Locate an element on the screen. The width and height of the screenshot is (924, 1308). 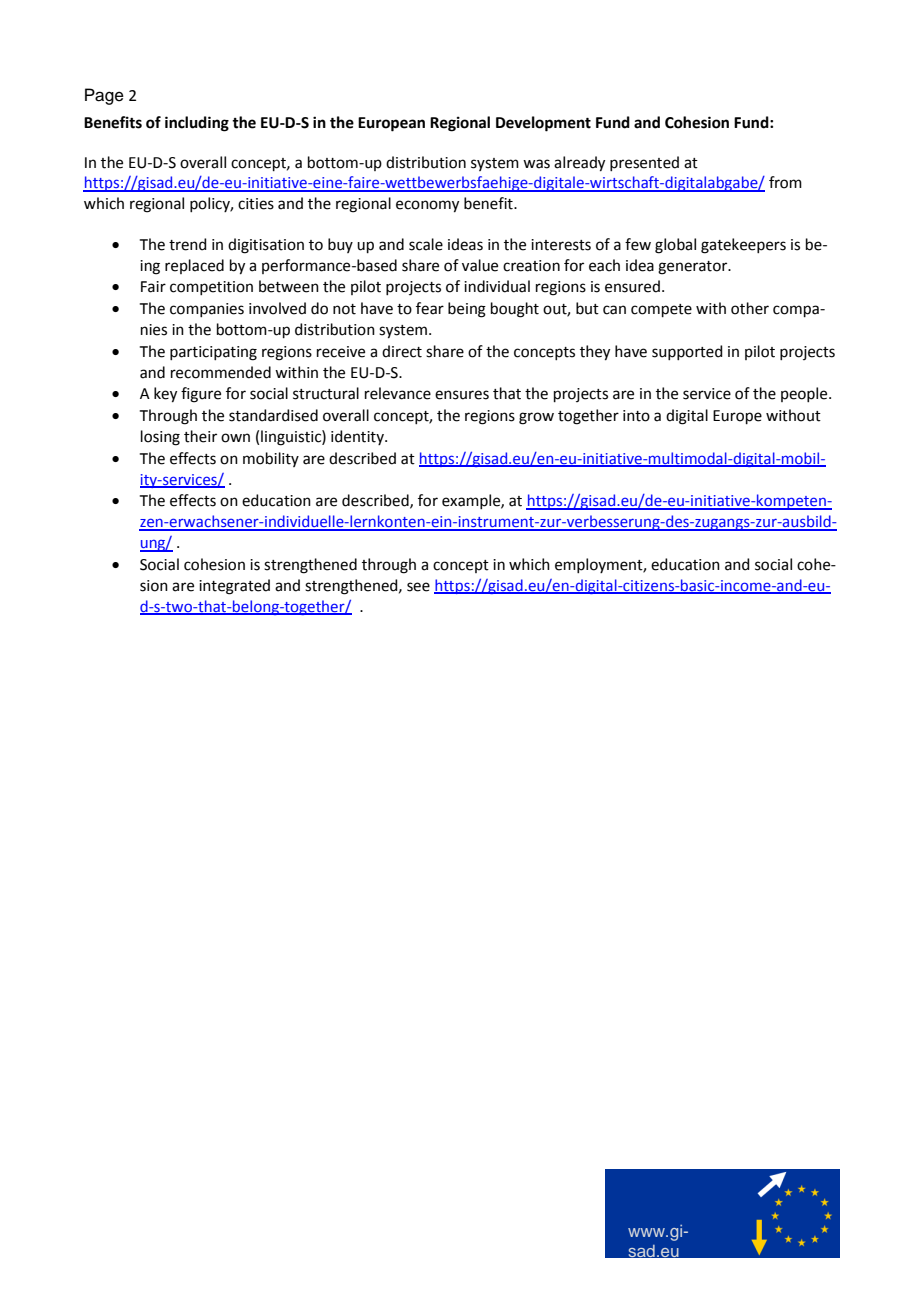
gatekeepers is located at coordinates (743, 246).
